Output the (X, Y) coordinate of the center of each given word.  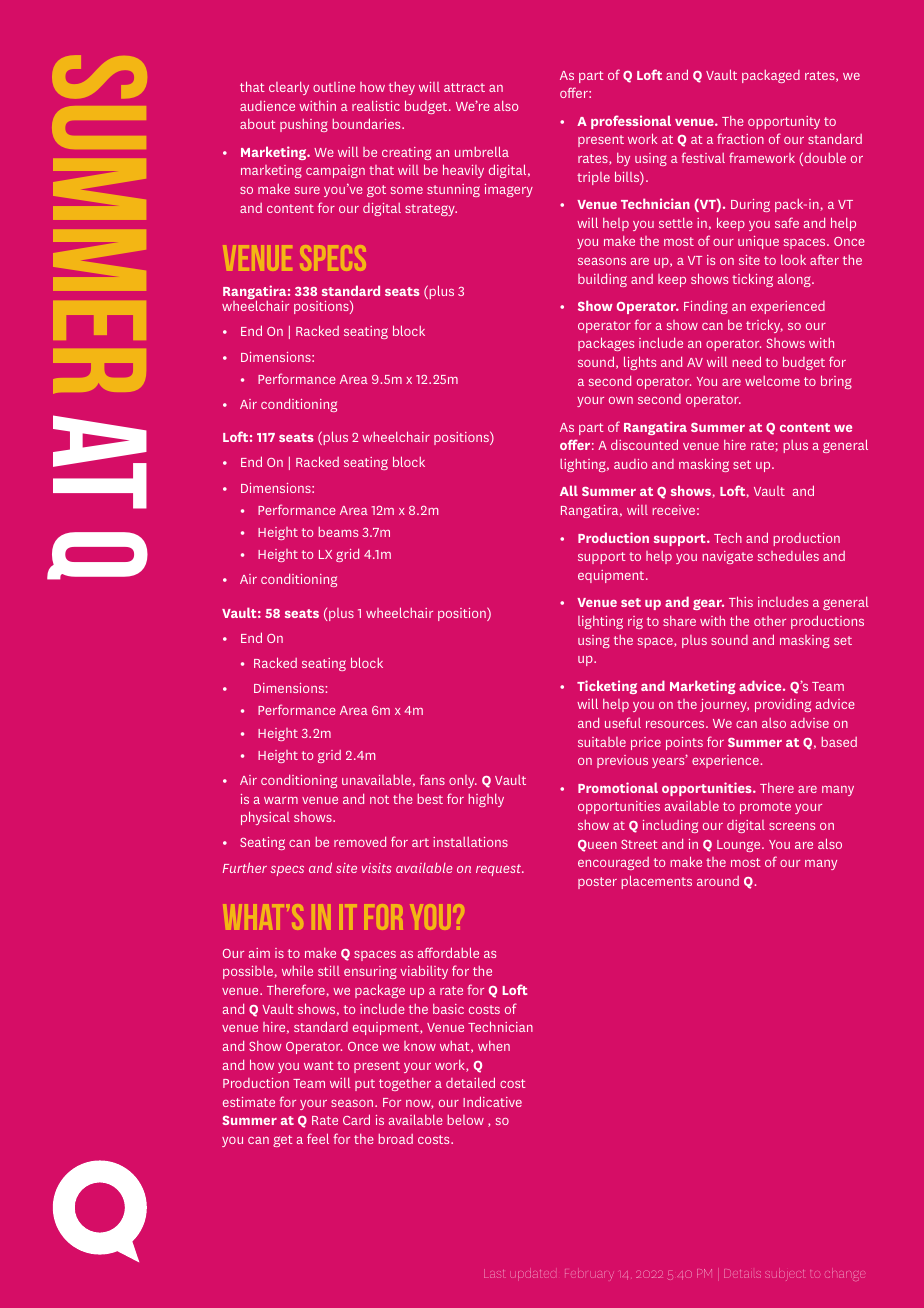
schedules (788, 555)
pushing (304, 125)
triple (593, 178)
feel (318, 1138)
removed (360, 841)
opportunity (784, 122)
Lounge (740, 846)
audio (630, 464)
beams (338, 532)
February (588, 1273)
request (500, 870)
